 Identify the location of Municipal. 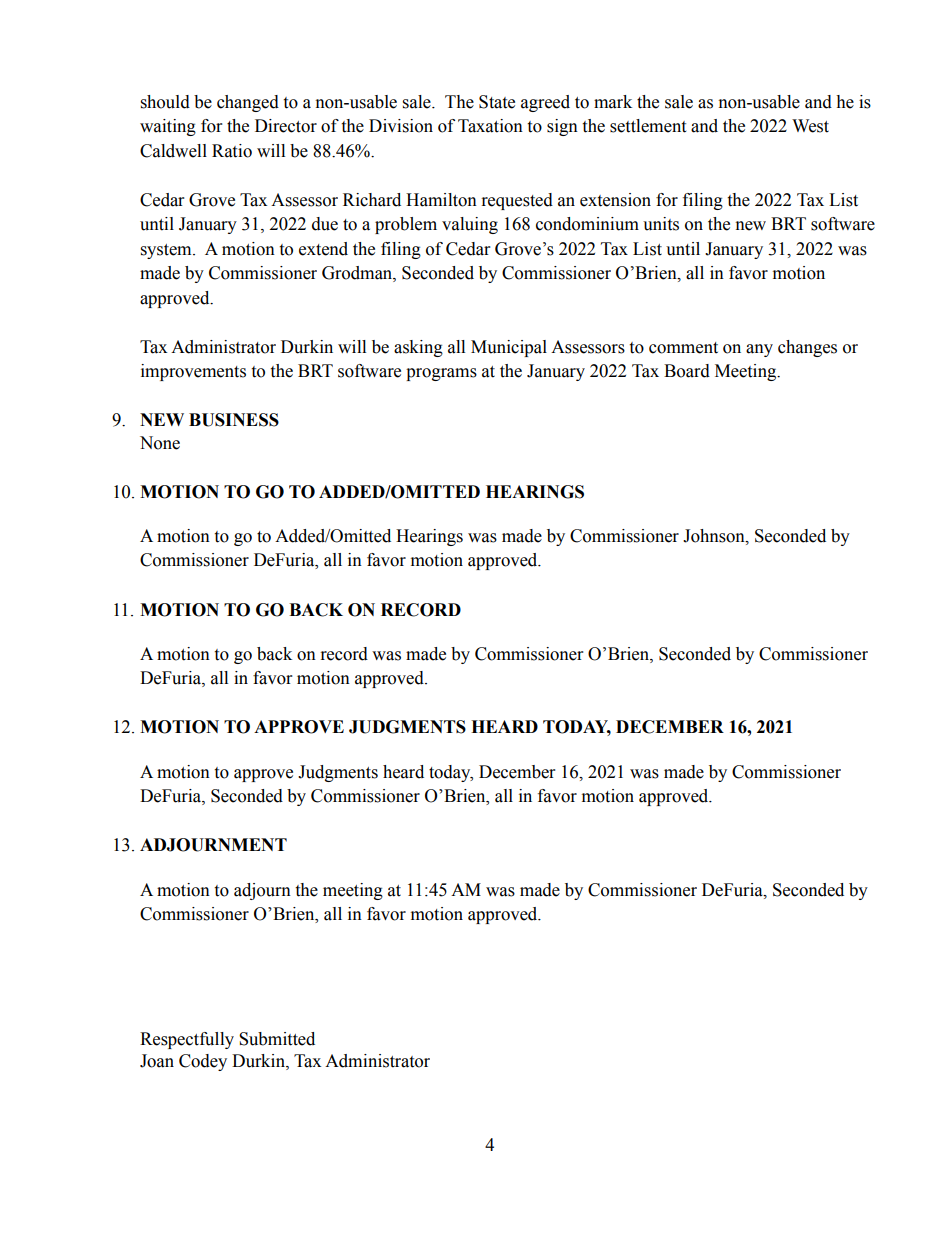
(509, 348).
